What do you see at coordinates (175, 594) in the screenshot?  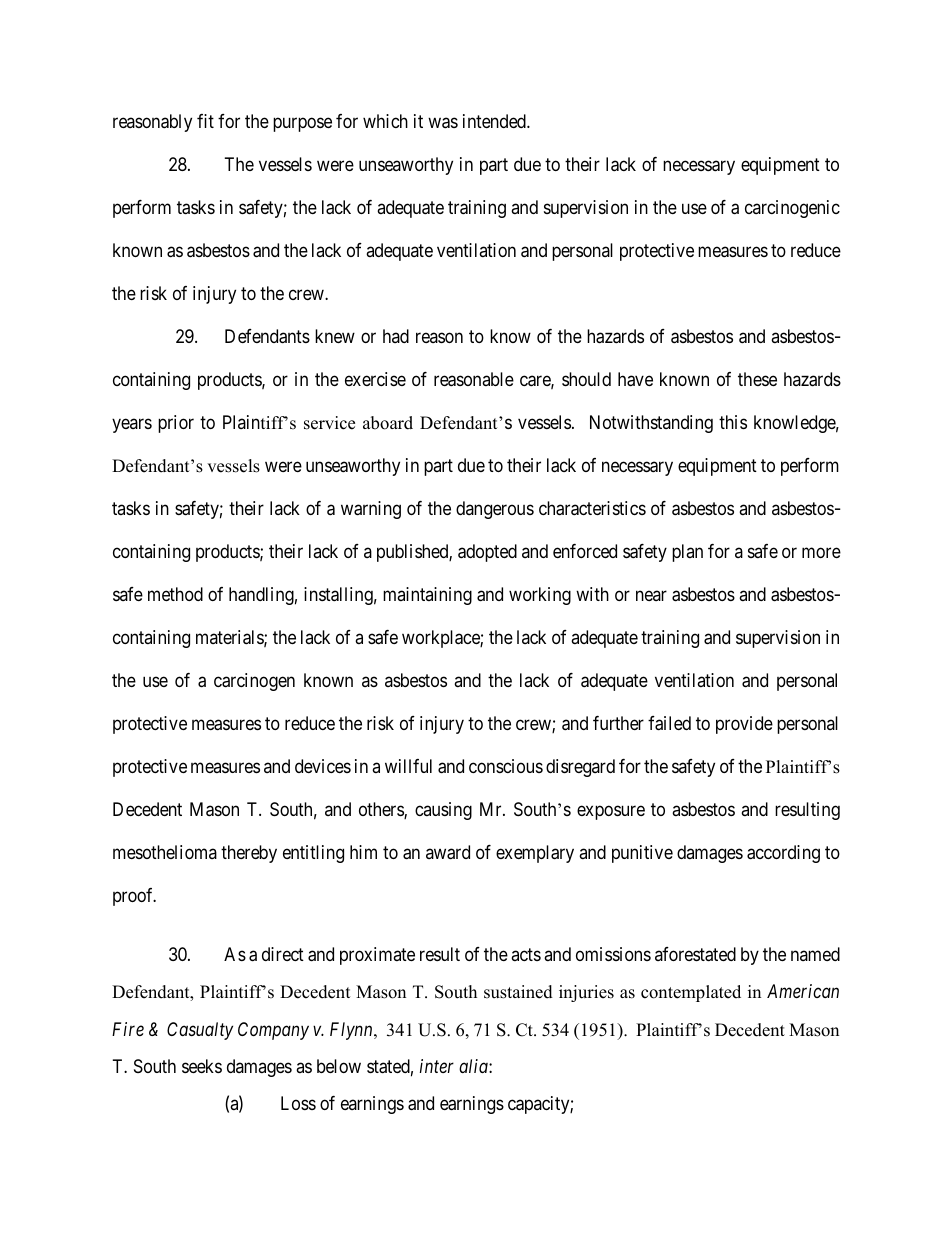 I see `method` at bounding box center [175, 594].
